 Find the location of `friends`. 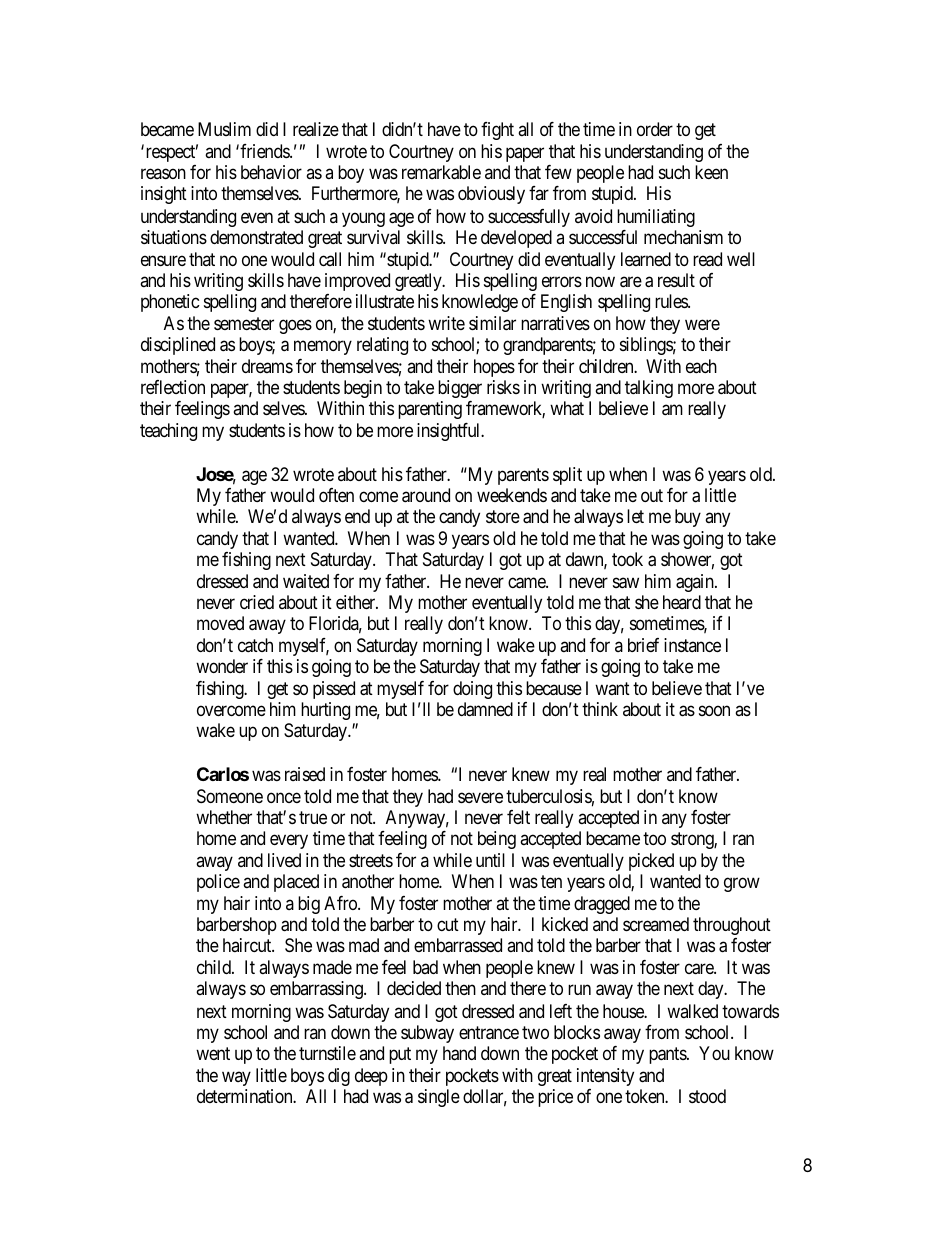

friends is located at coordinates (265, 151).
